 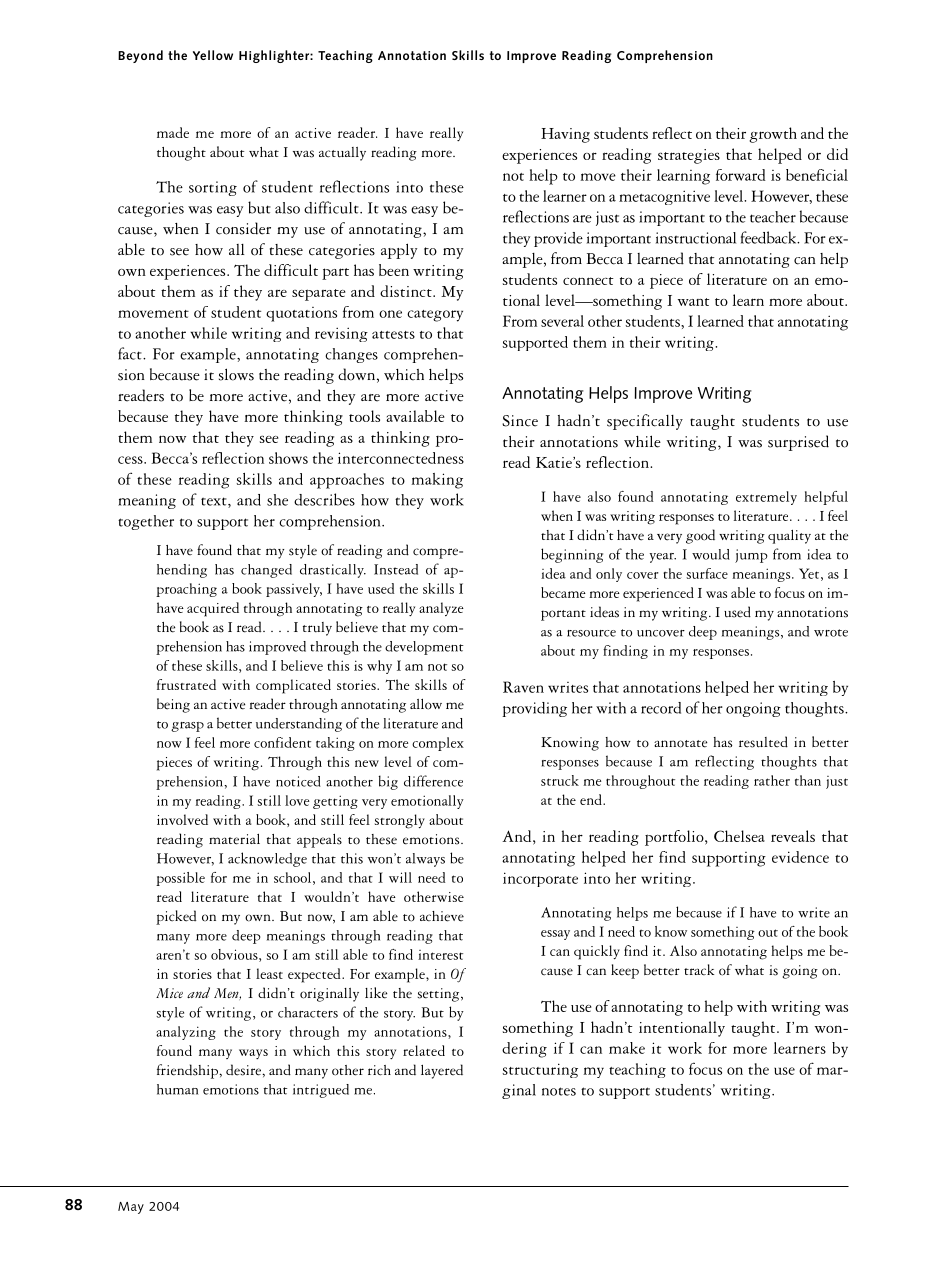 What do you see at coordinates (523, 687) in the document?
I see `Raven` at bounding box center [523, 687].
